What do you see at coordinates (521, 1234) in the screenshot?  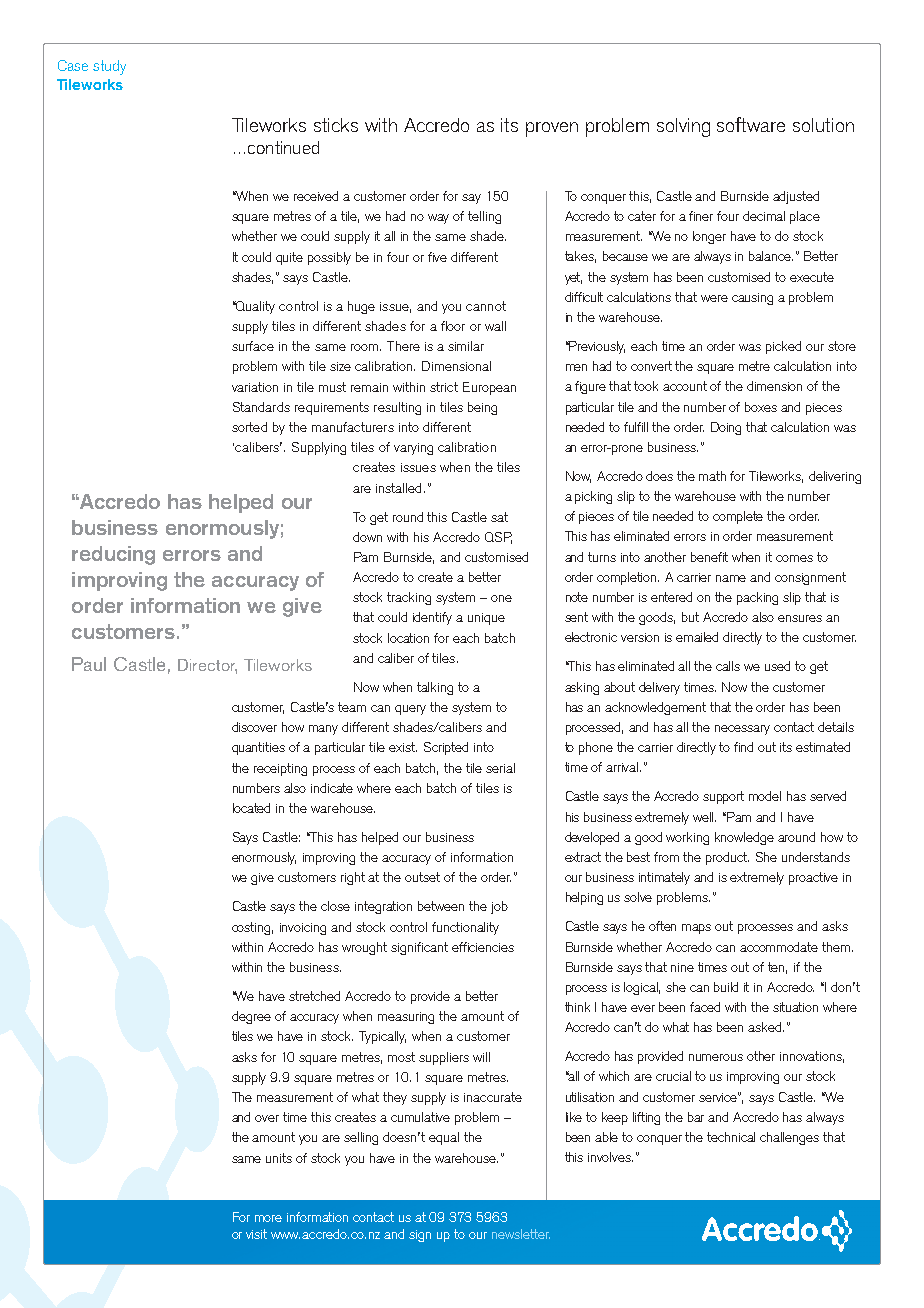 I see `newsletter` at bounding box center [521, 1234].
